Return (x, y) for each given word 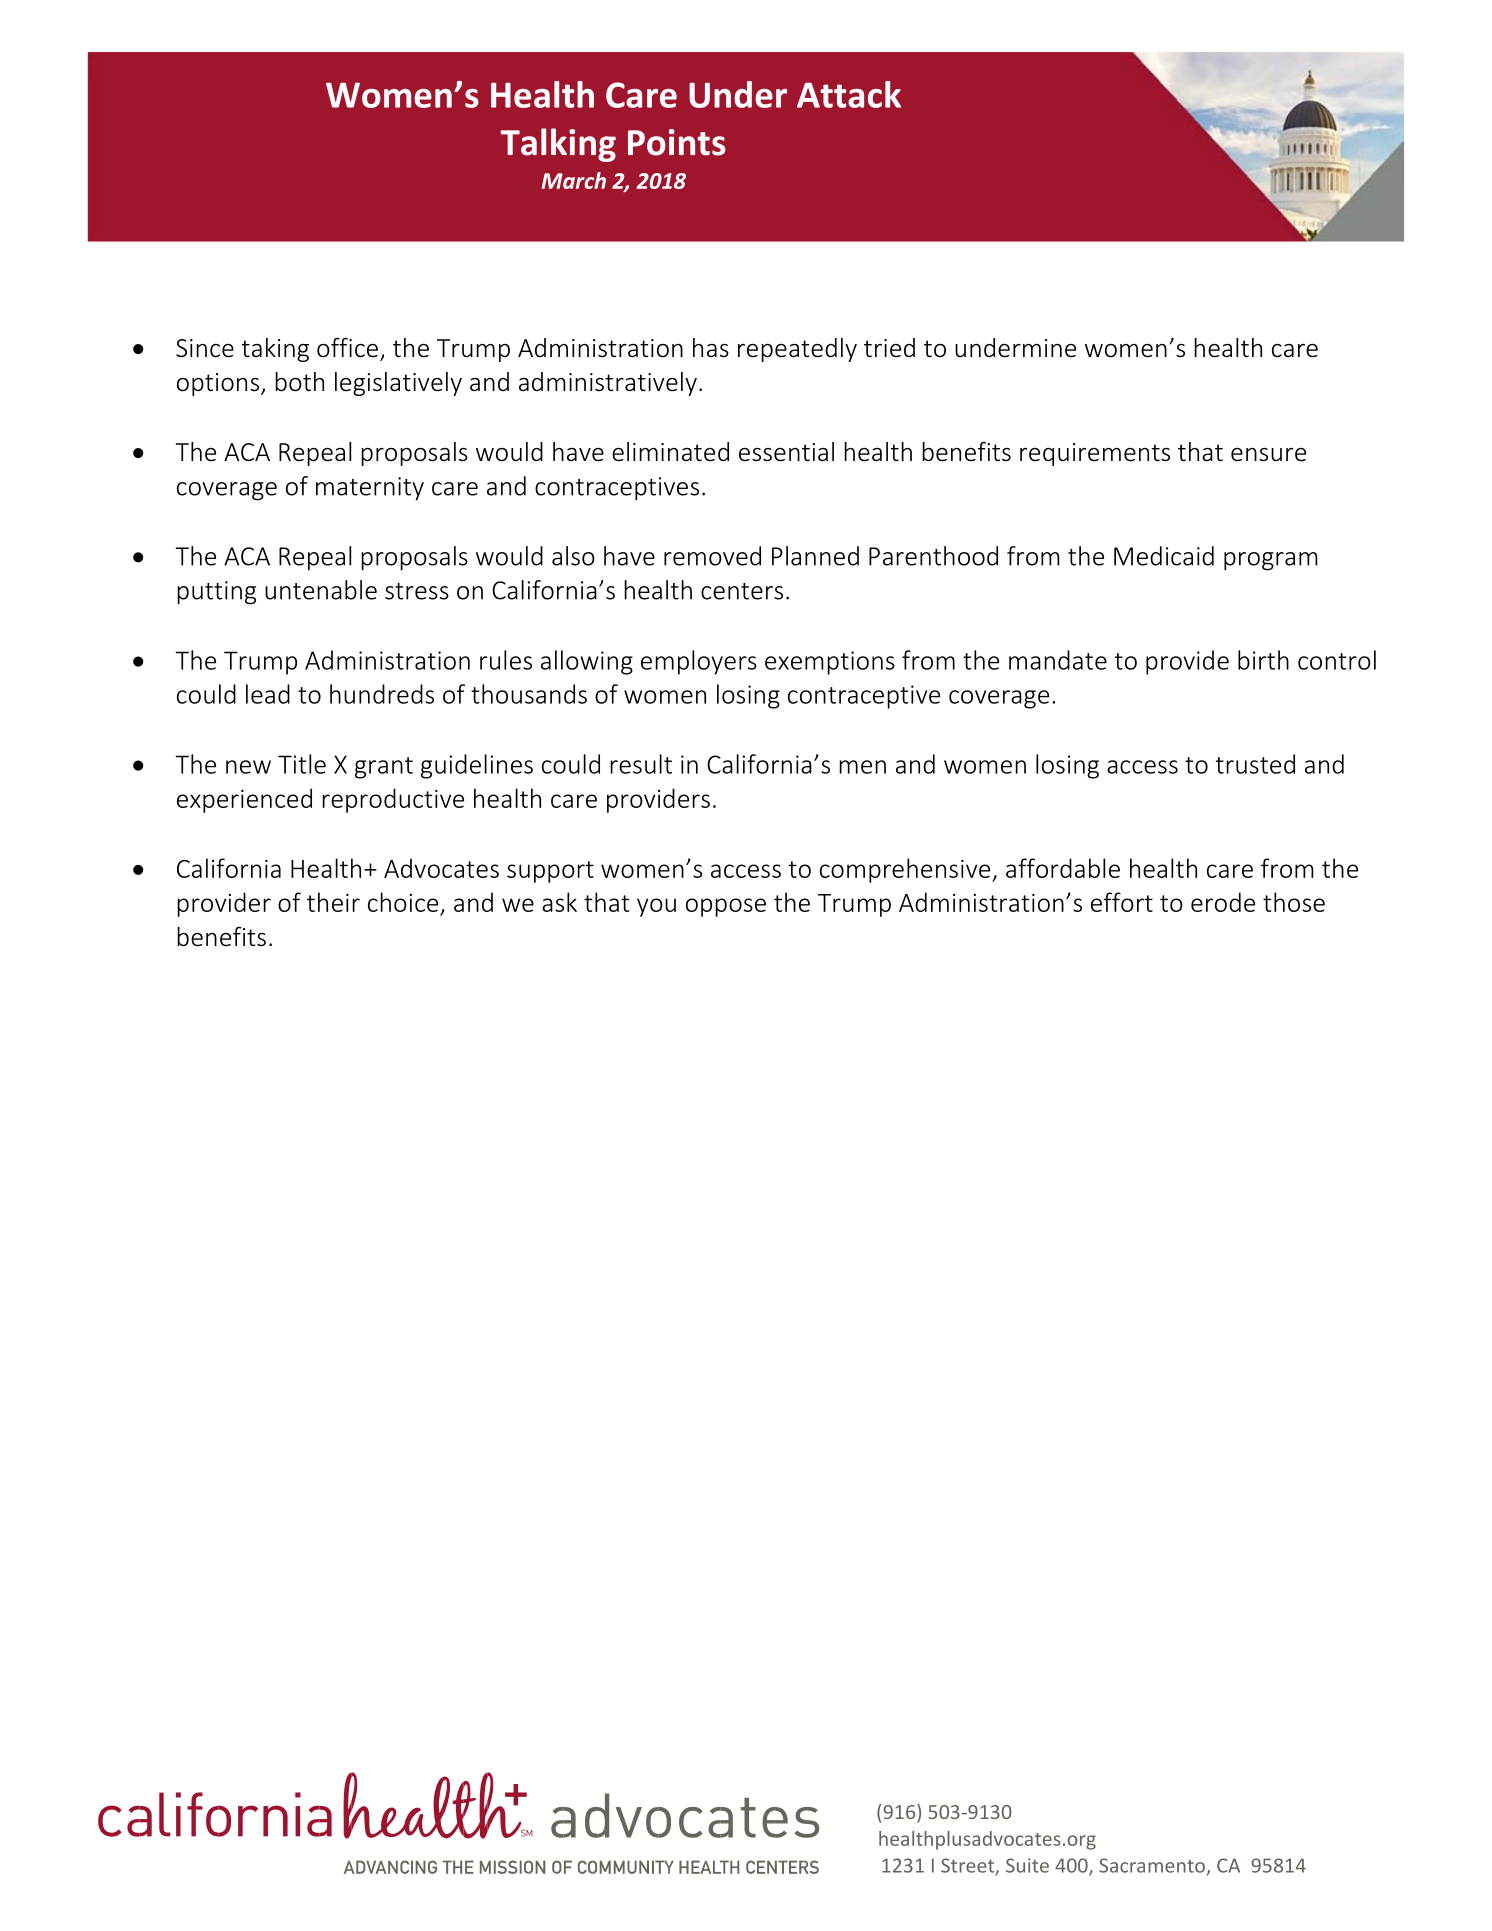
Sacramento (1152, 1865)
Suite (1027, 1865)
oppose (726, 907)
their (333, 902)
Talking (558, 145)
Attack (849, 94)
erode (1223, 902)
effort (1122, 902)
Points (677, 142)
